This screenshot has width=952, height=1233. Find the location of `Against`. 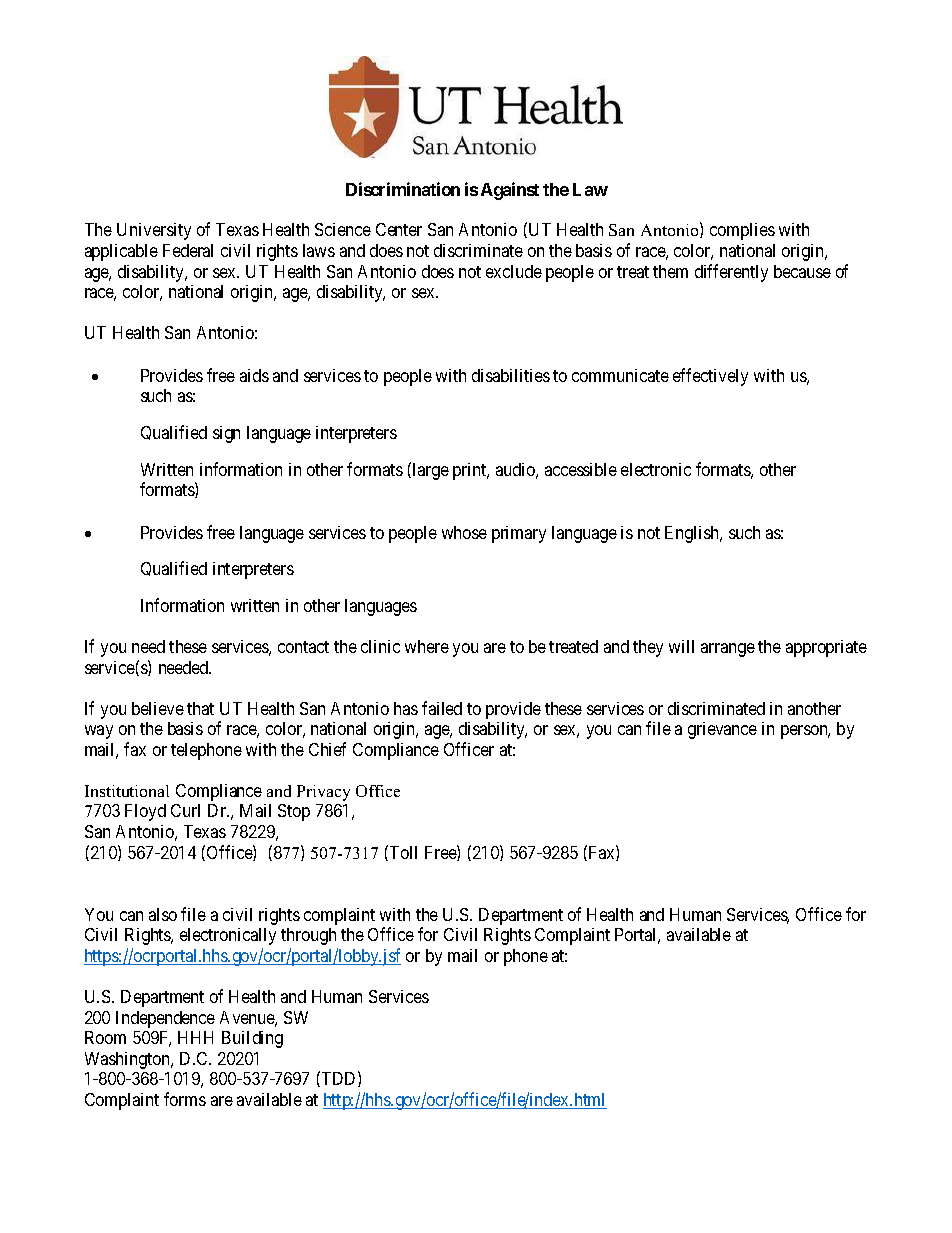

Against is located at coordinates (510, 191).
